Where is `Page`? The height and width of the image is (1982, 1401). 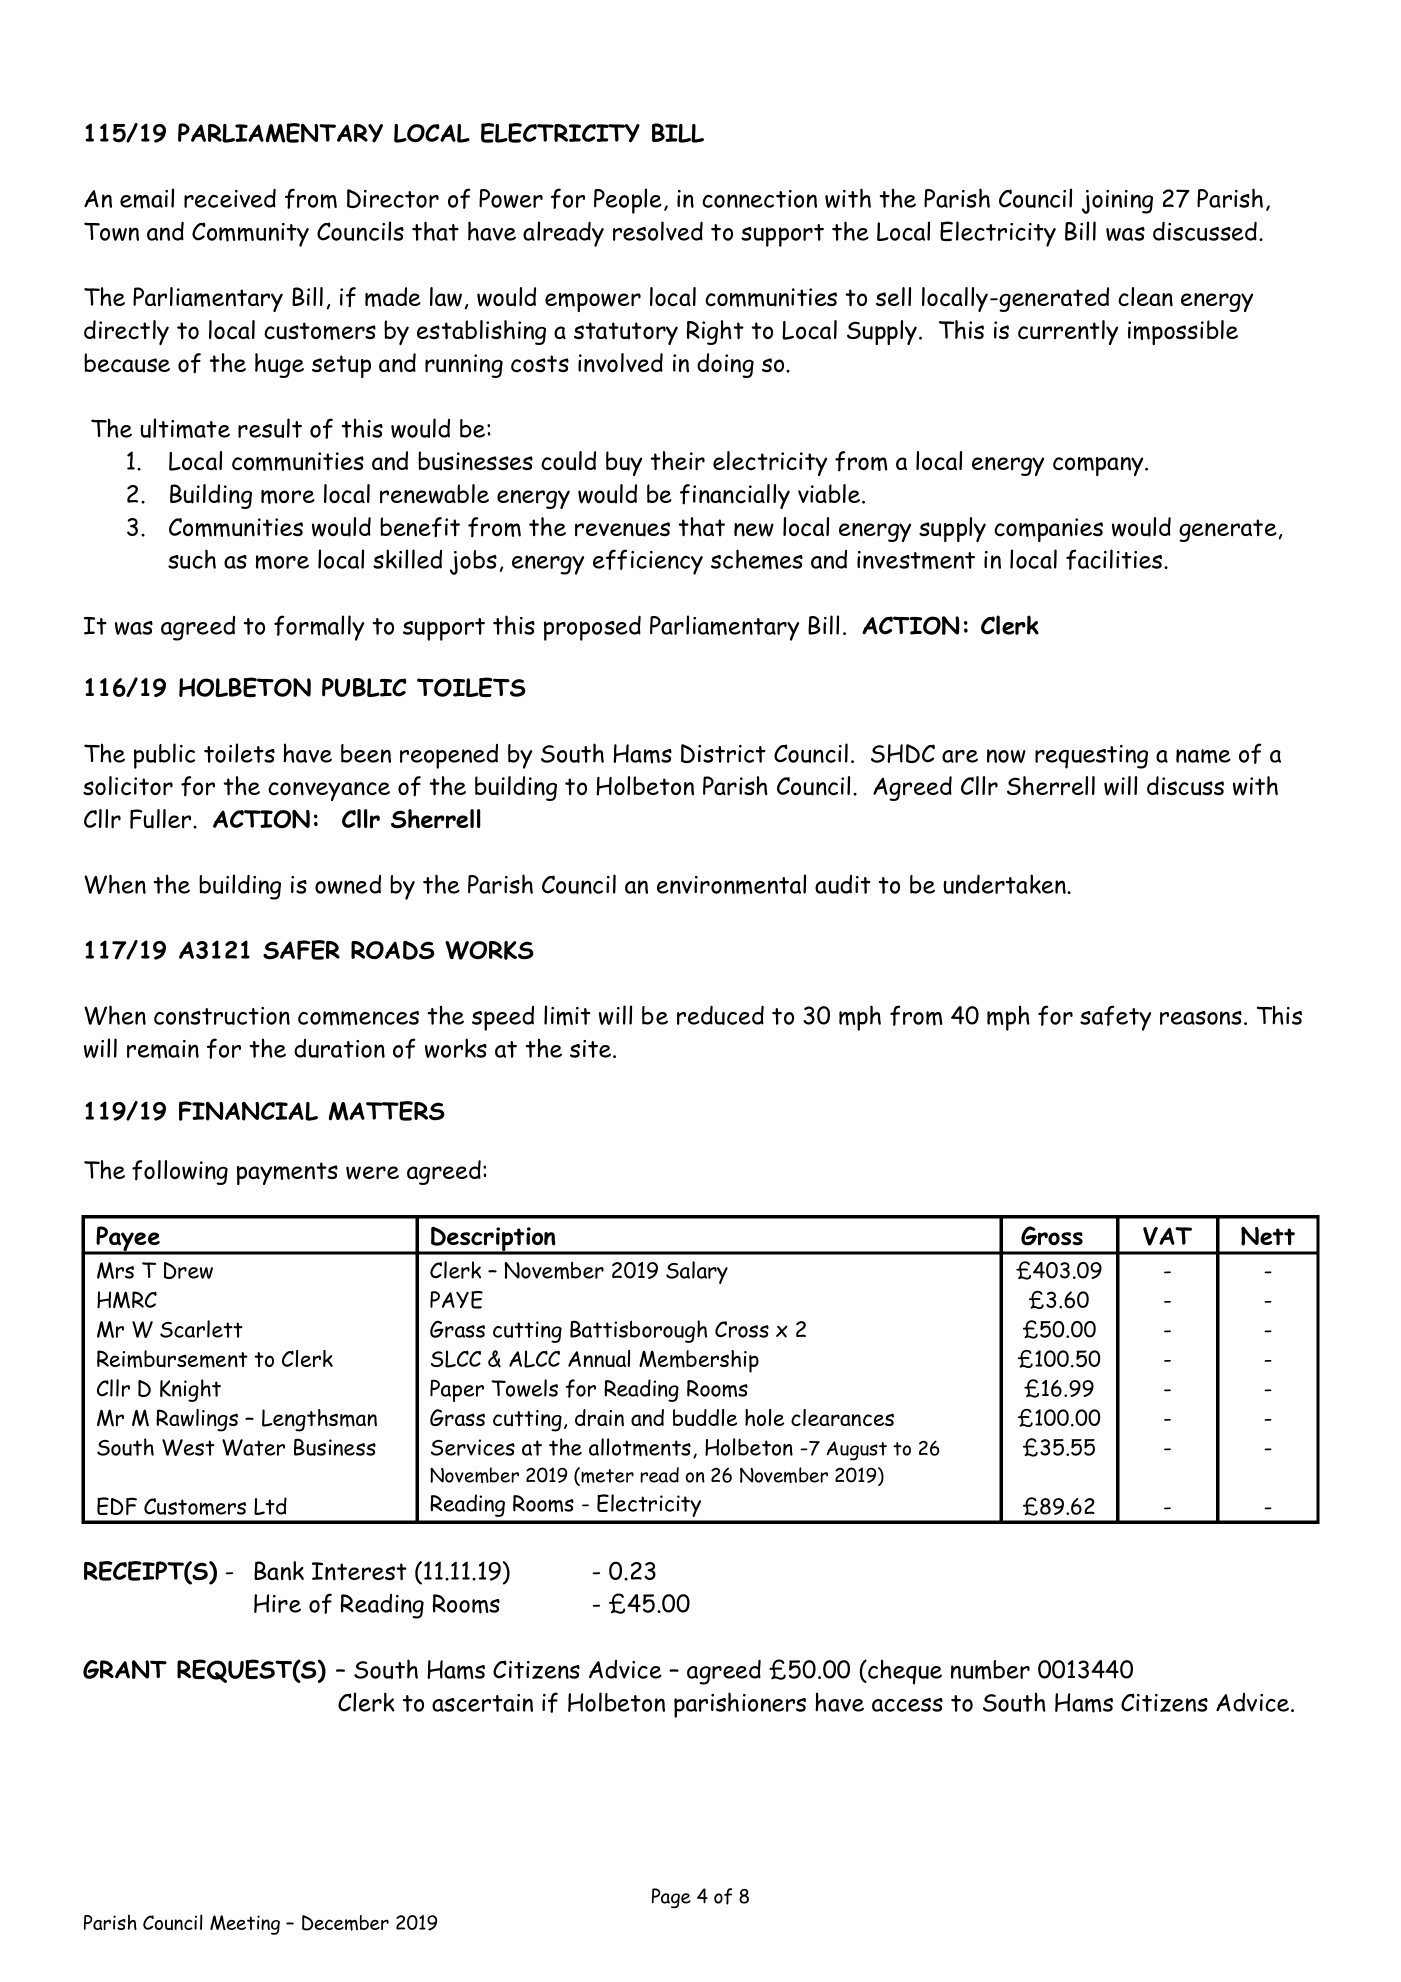 Page is located at coordinates (671, 1898).
